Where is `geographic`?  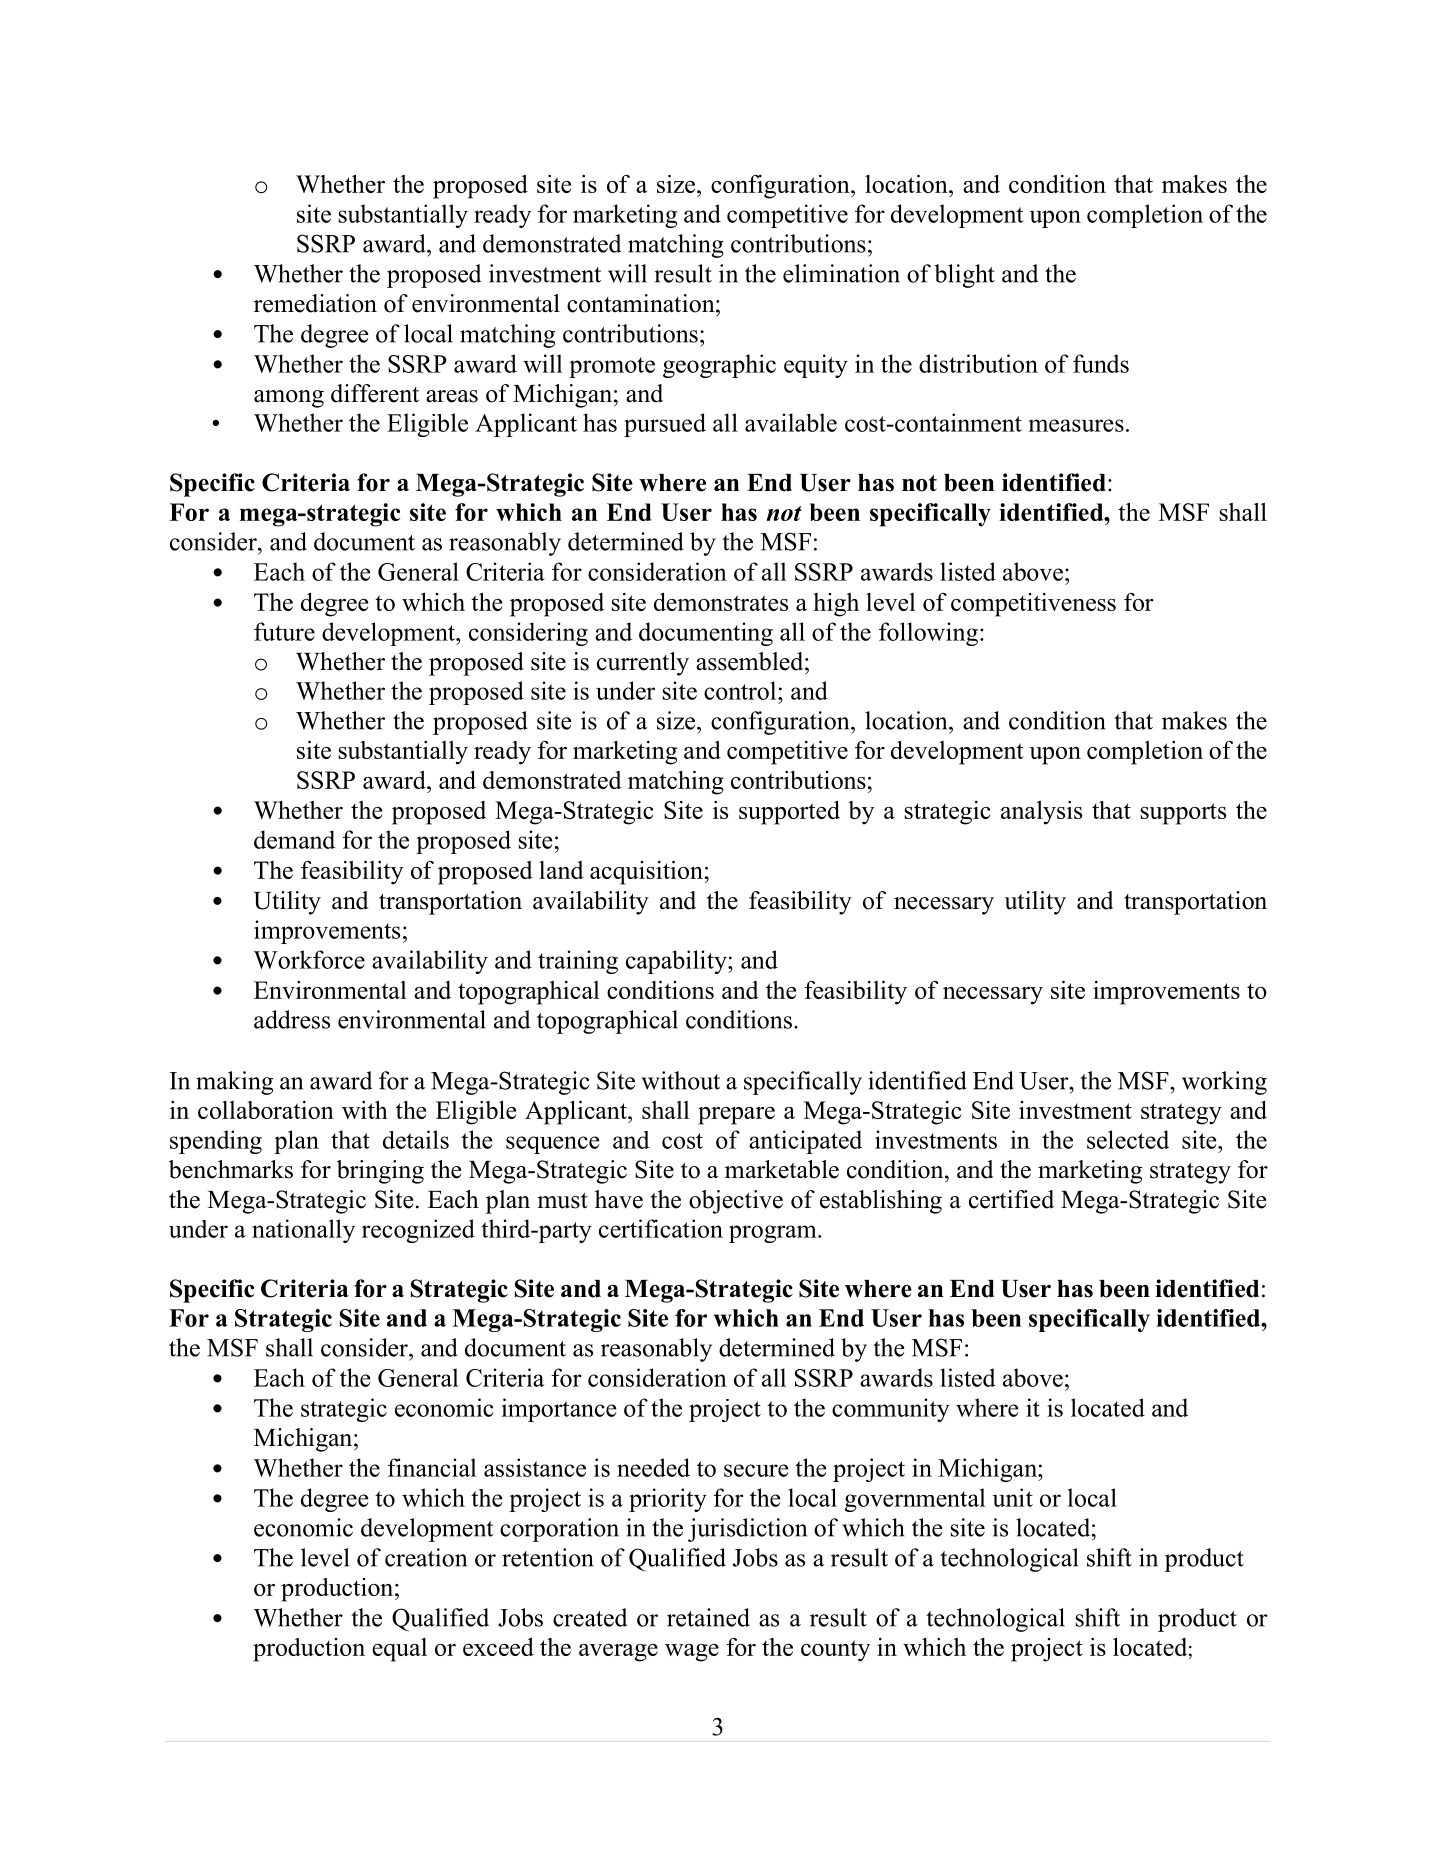 geographic is located at coordinates (719, 366).
